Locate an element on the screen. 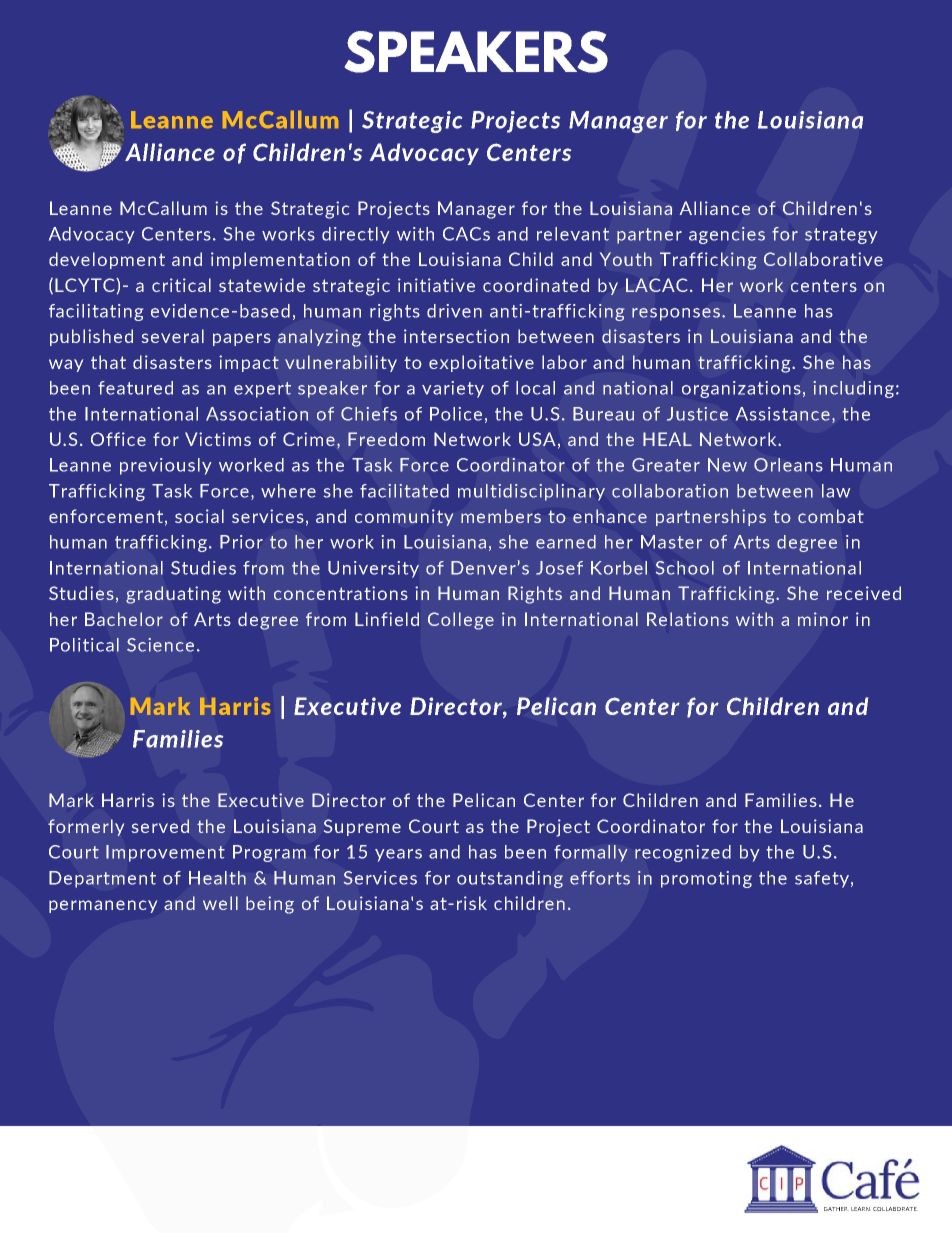 This screenshot has height=1233, width=952. being is located at coordinates (270, 905).
